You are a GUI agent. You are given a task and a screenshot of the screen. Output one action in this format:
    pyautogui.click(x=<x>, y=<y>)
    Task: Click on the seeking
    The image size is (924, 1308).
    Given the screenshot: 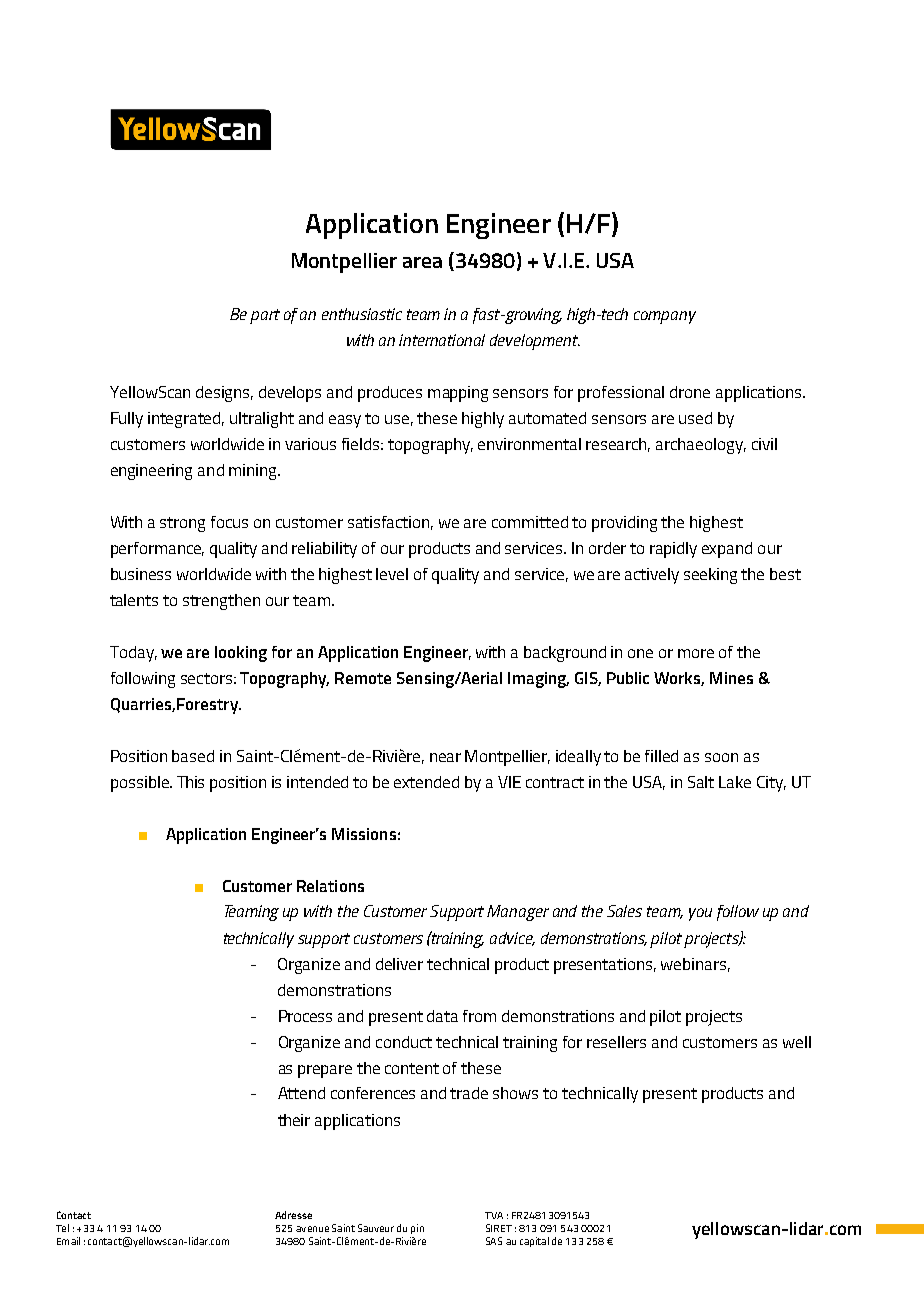 What is the action you would take?
    pyautogui.click(x=710, y=576)
